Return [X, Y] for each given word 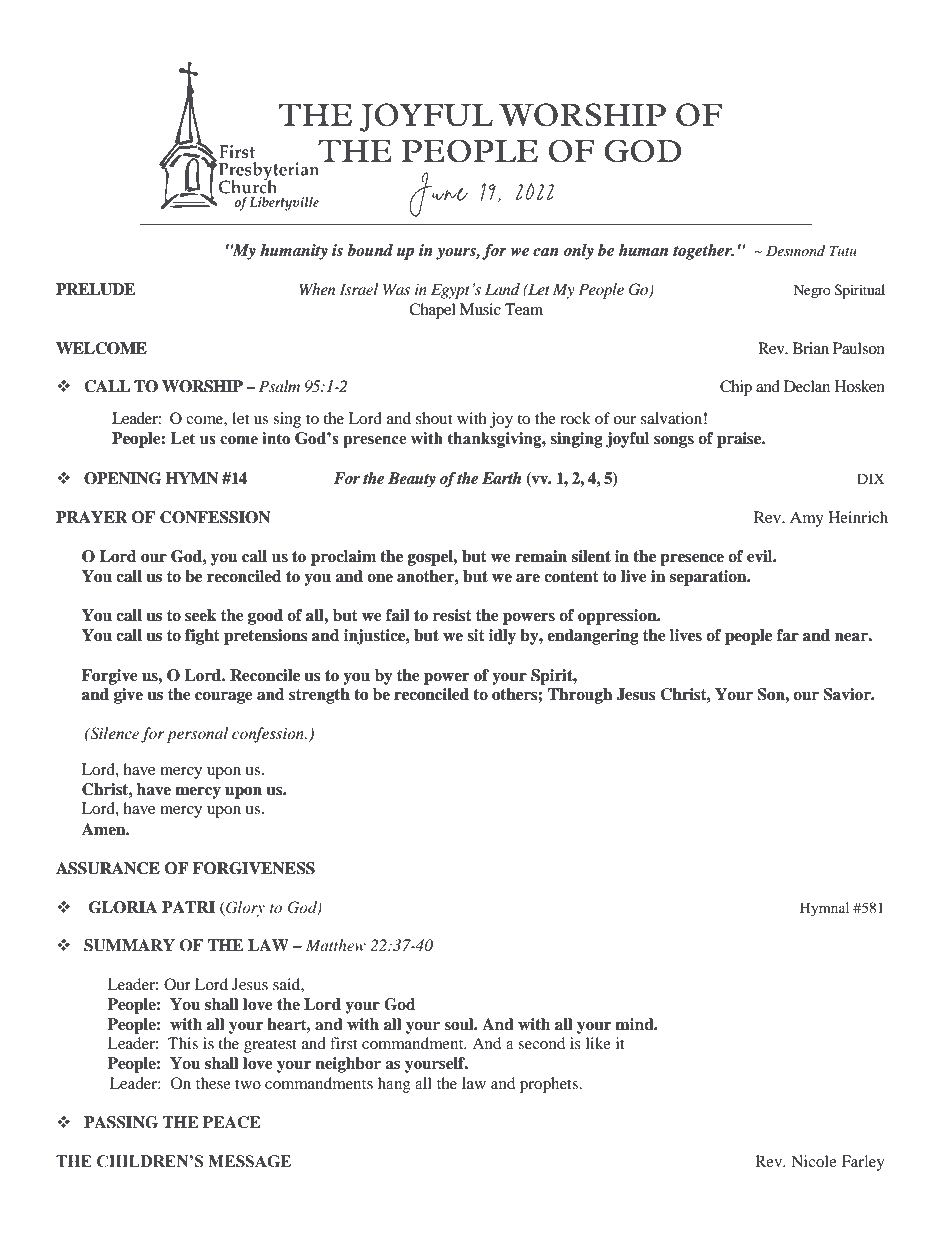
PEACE [232, 1122]
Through [580, 696]
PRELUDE [95, 289]
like [598, 1043]
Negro [812, 291]
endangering [593, 637]
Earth [501, 478]
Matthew [336, 945]
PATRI [188, 907]
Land [502, 289]
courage [224, 698]
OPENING [123, 478]
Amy [807, 519]
